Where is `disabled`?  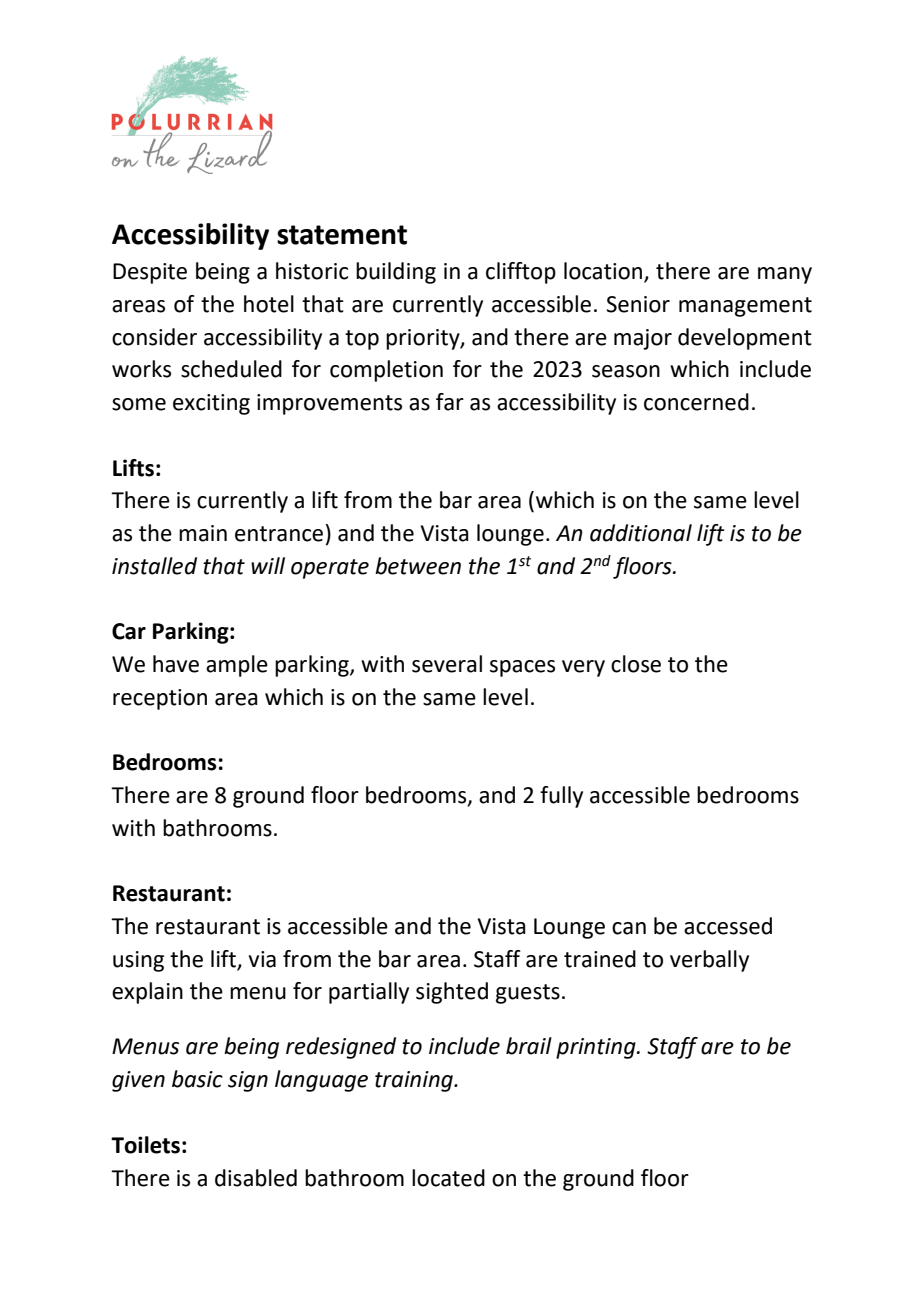
disabled is located at coordinates (256, 1178).
